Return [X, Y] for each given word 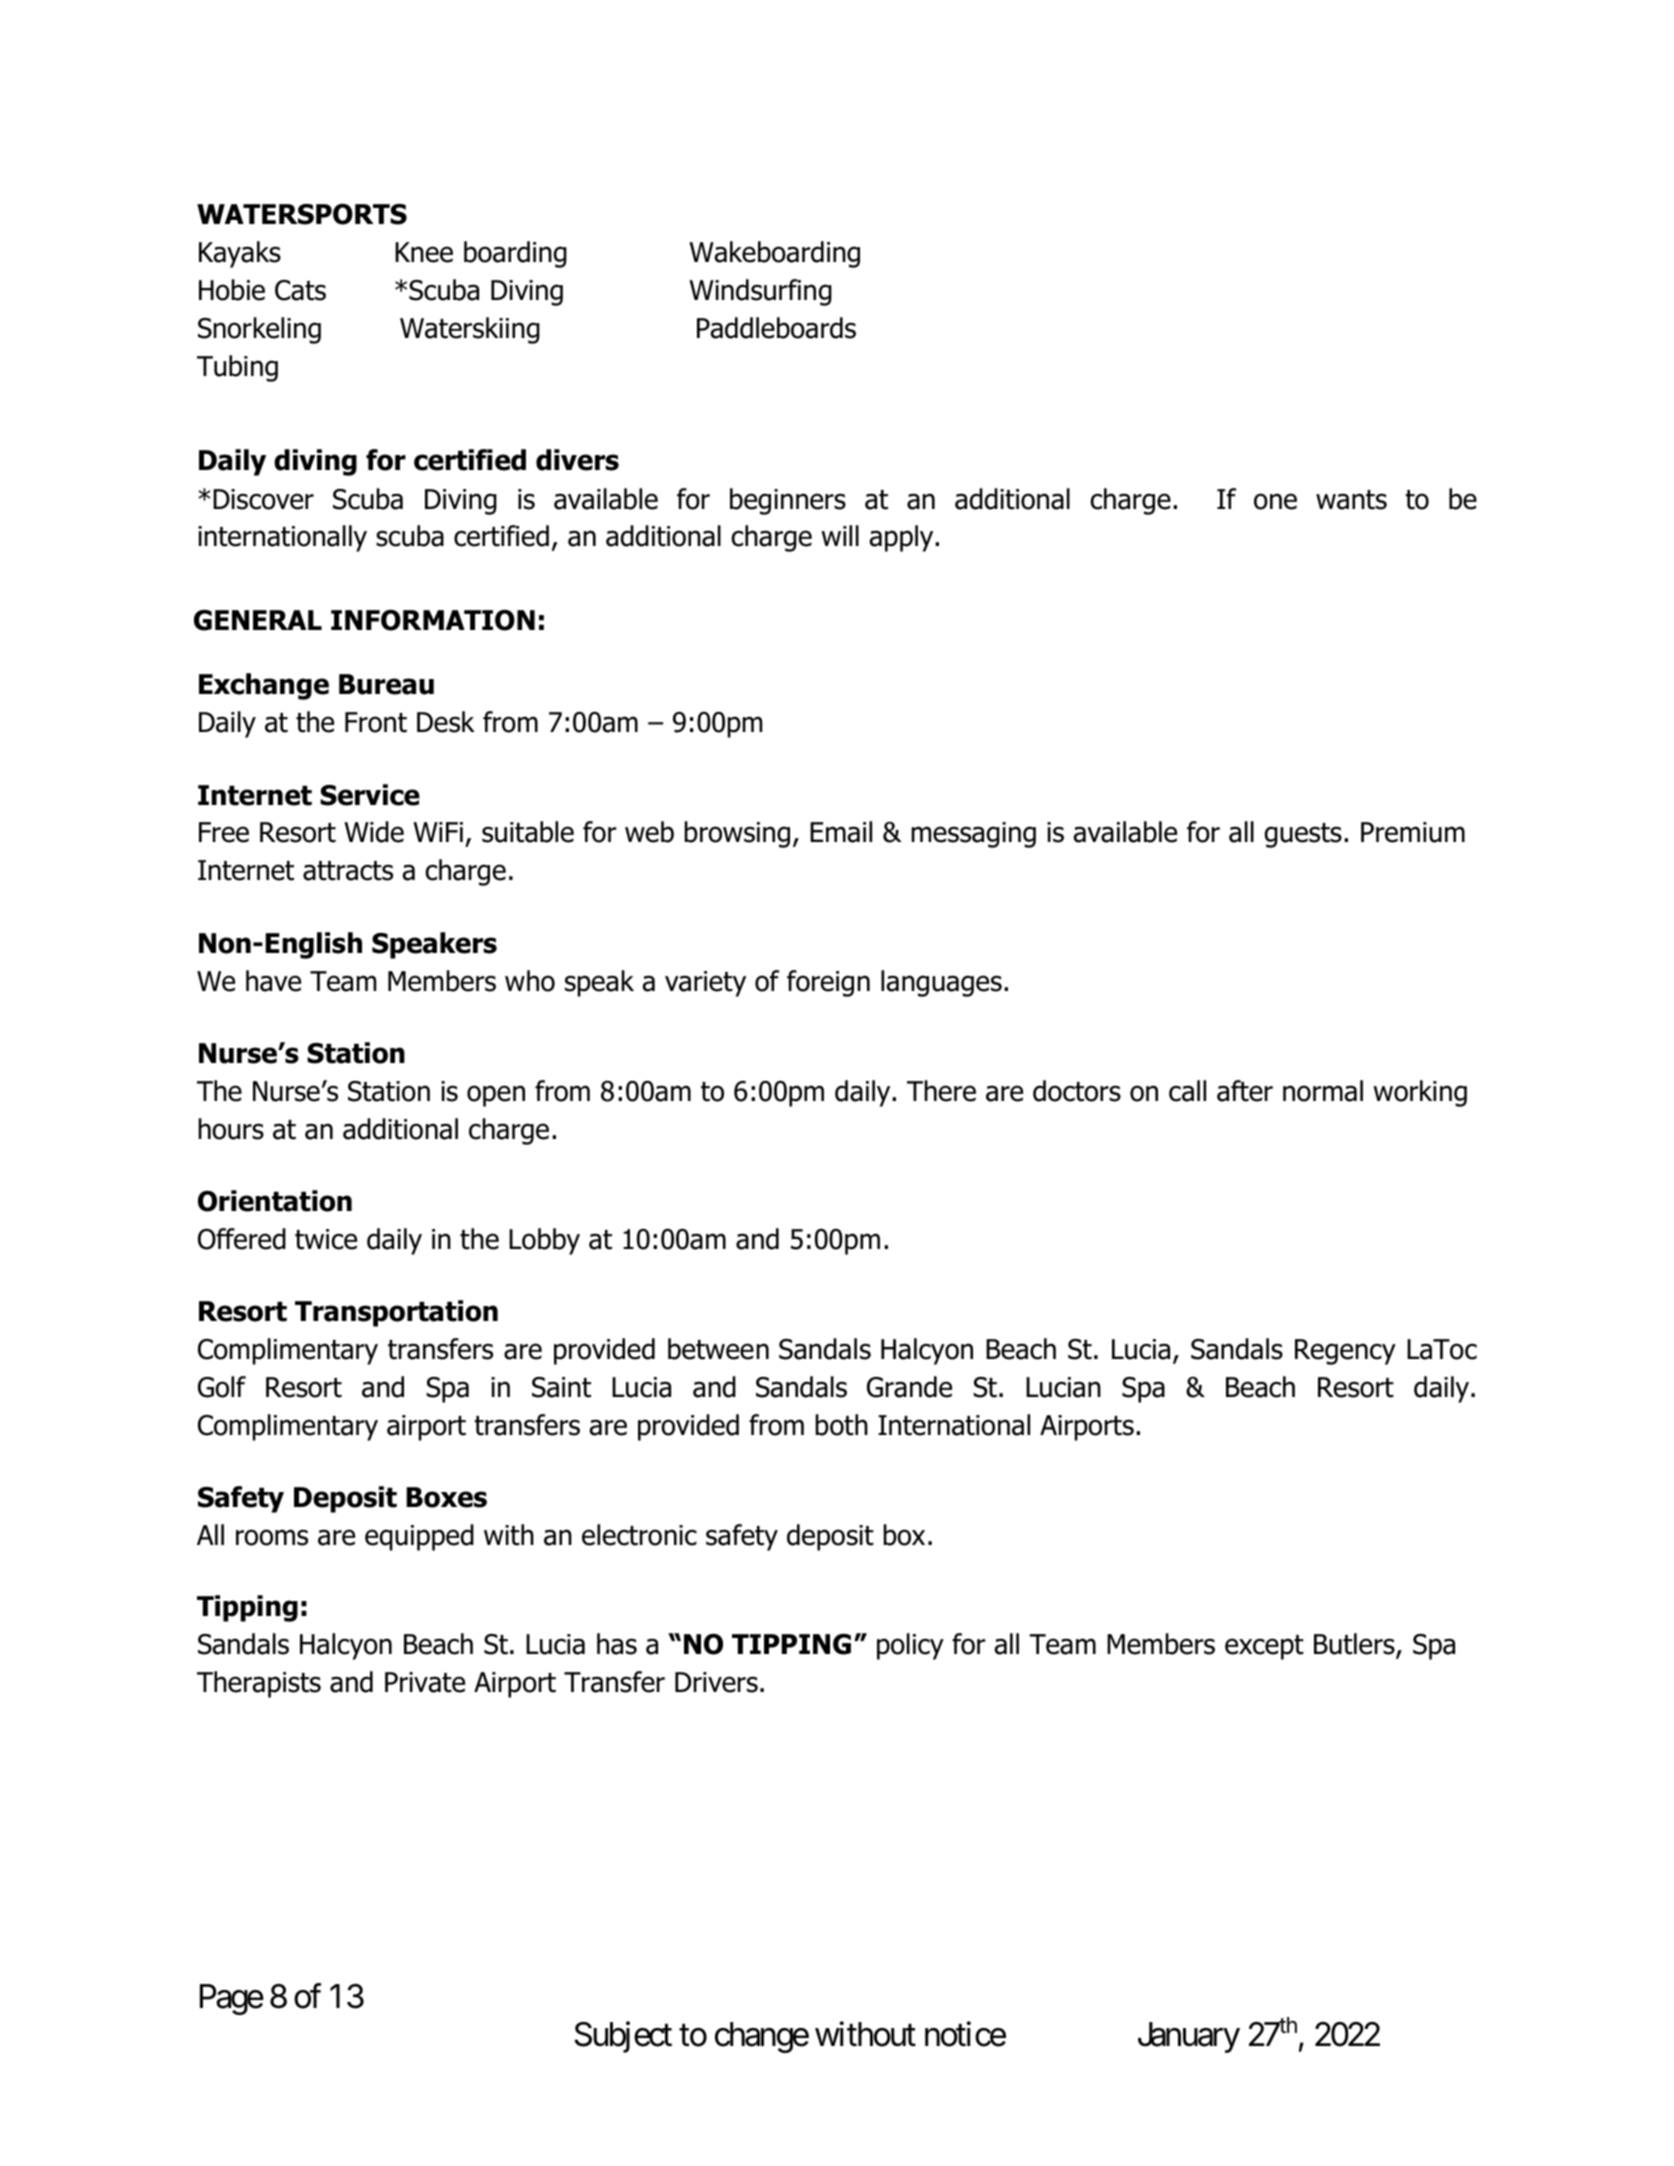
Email [841, 832]
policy [910, 1646]
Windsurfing [760, 292]
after [1245, 1091]
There [941, 1091]
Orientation [275, 1201]
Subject [623, 2037]
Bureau [386, 684]
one [1275, 501]
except [1264, 1647]
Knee [424, 252]
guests [1303, 835]
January [1189, 2037]
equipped [419, 1537]
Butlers [1355, 1645]
